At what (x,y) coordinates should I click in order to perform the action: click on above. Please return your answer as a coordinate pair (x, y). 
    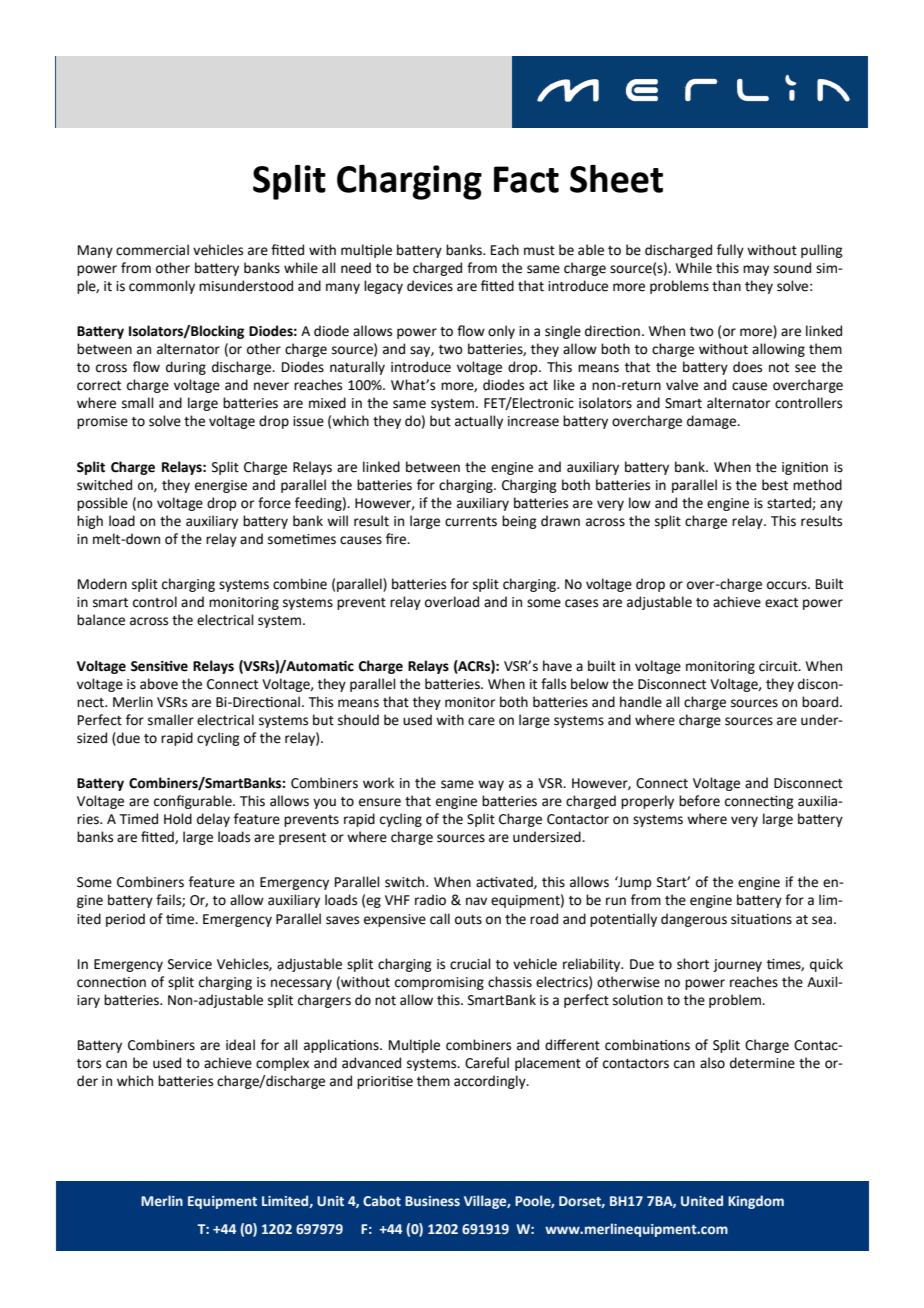
    Looking at the image, I should click on (159, 684).
